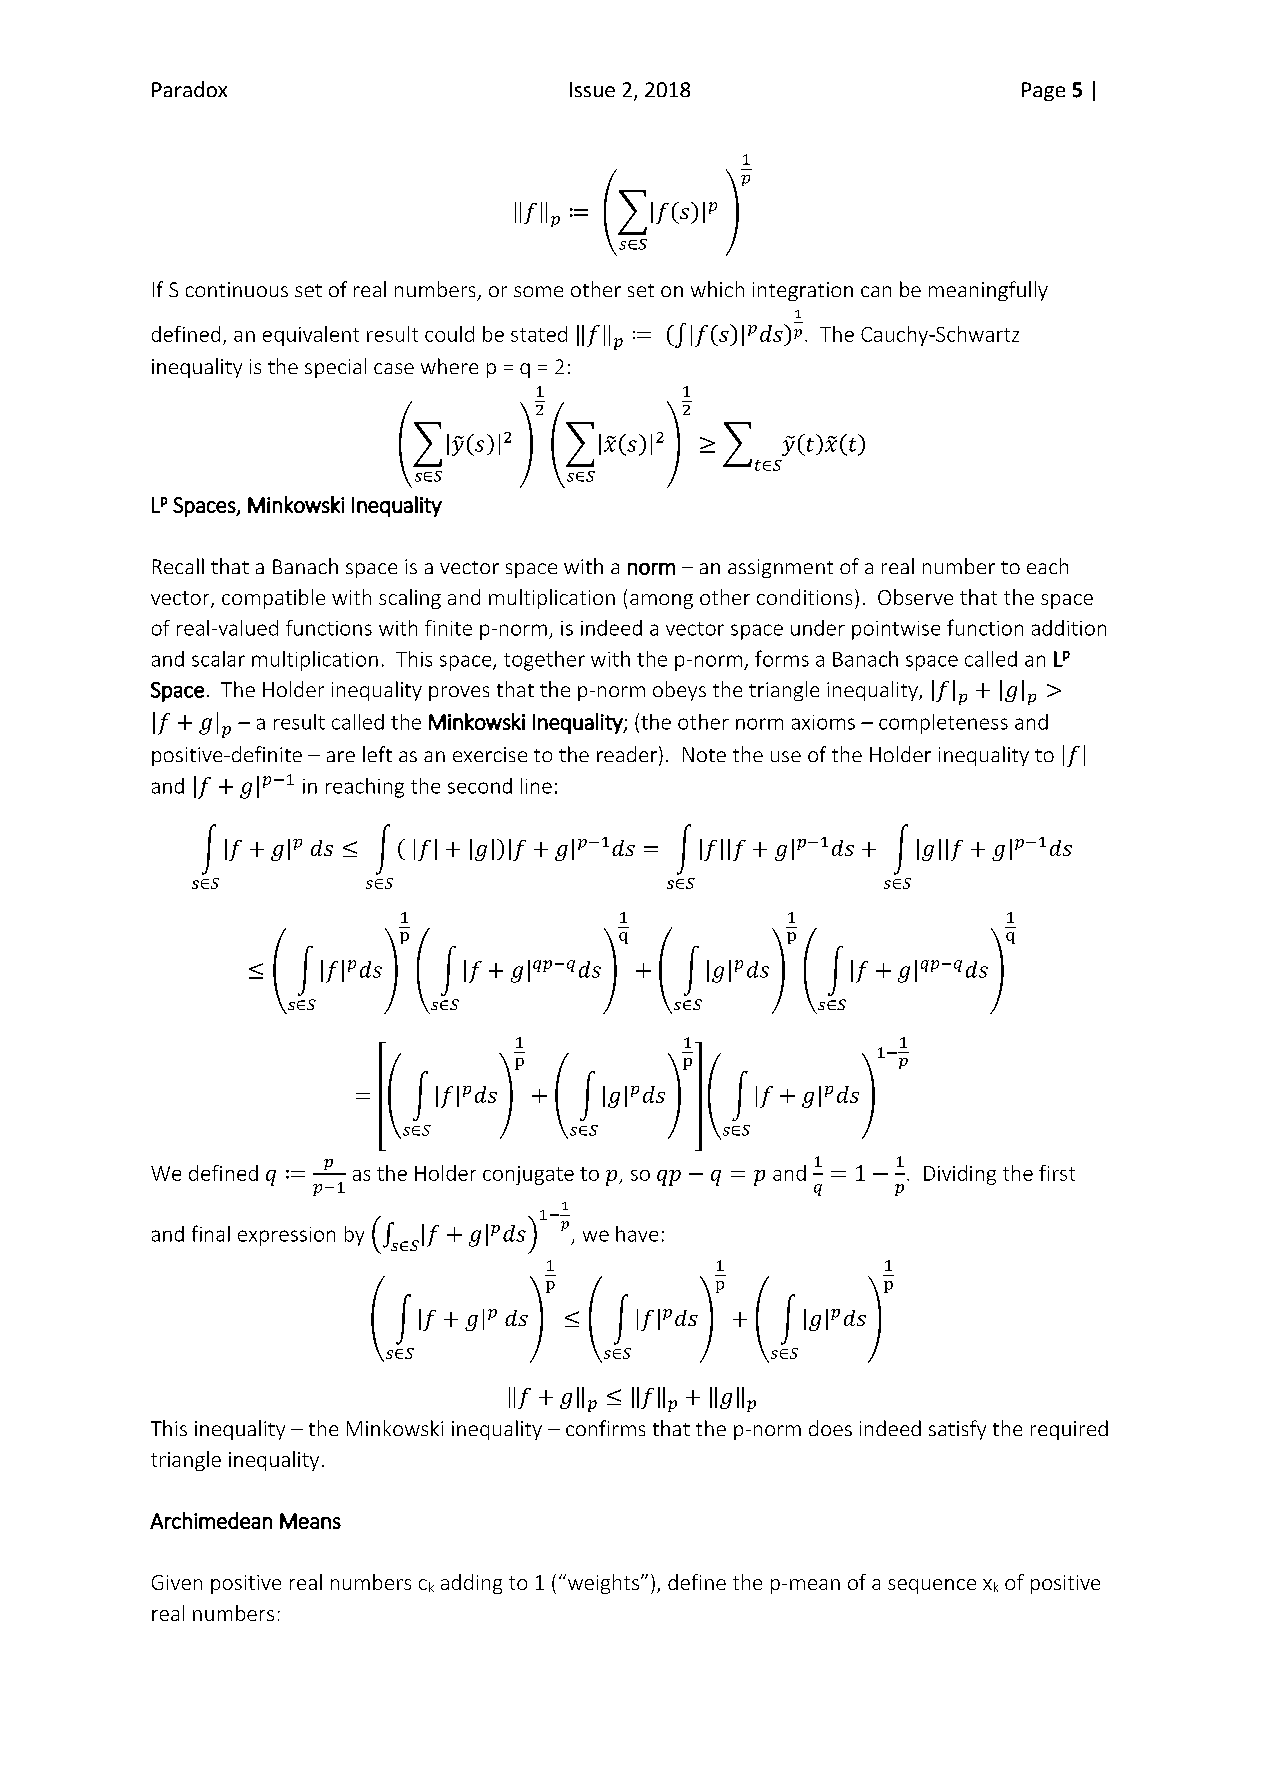 This image has width=1264, height=1787. Describe the element at coordinates (341, 756) in the image. I see `are` at that location.
